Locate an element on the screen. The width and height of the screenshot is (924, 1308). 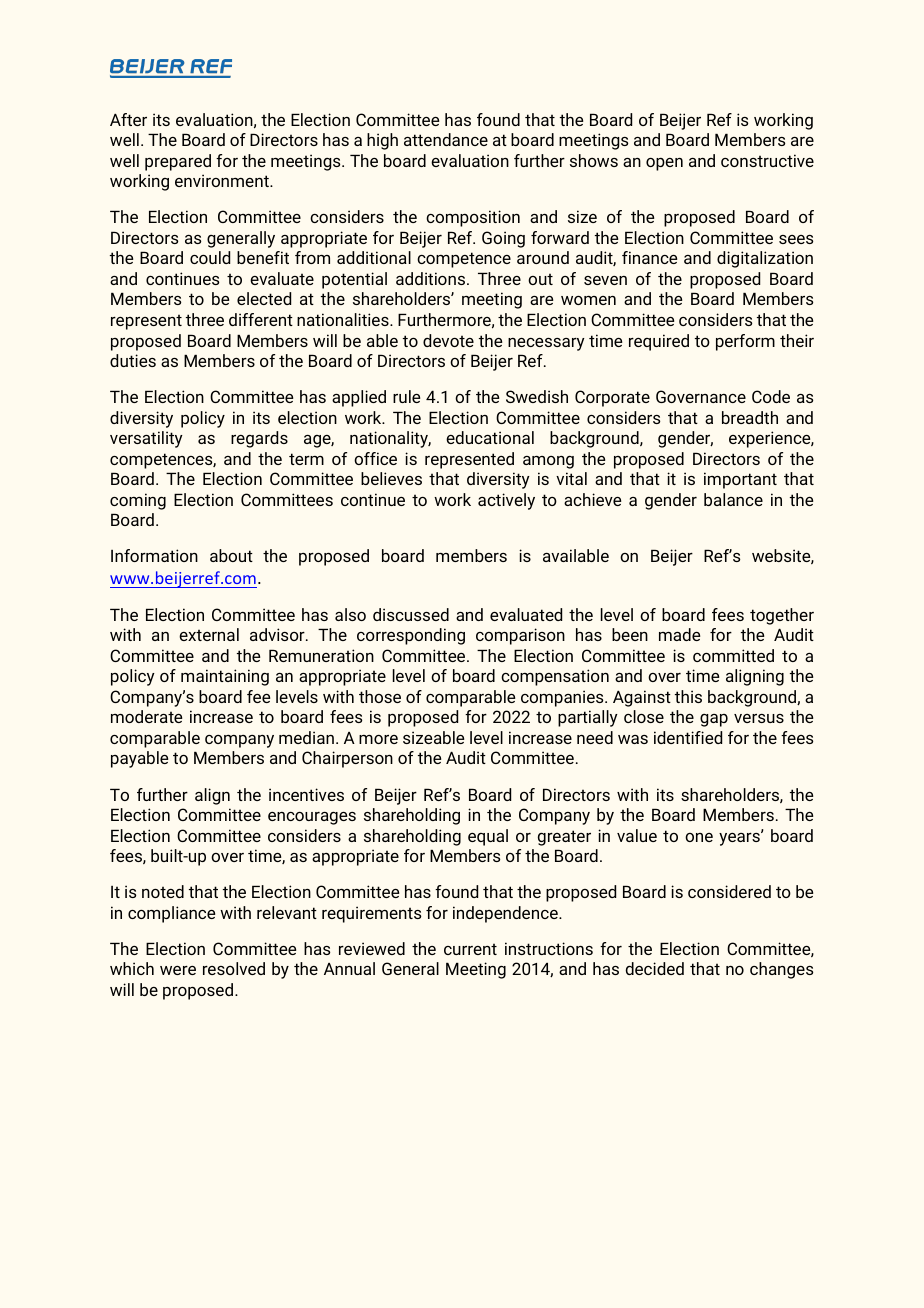
balance is located at coordinates (733, 499).
